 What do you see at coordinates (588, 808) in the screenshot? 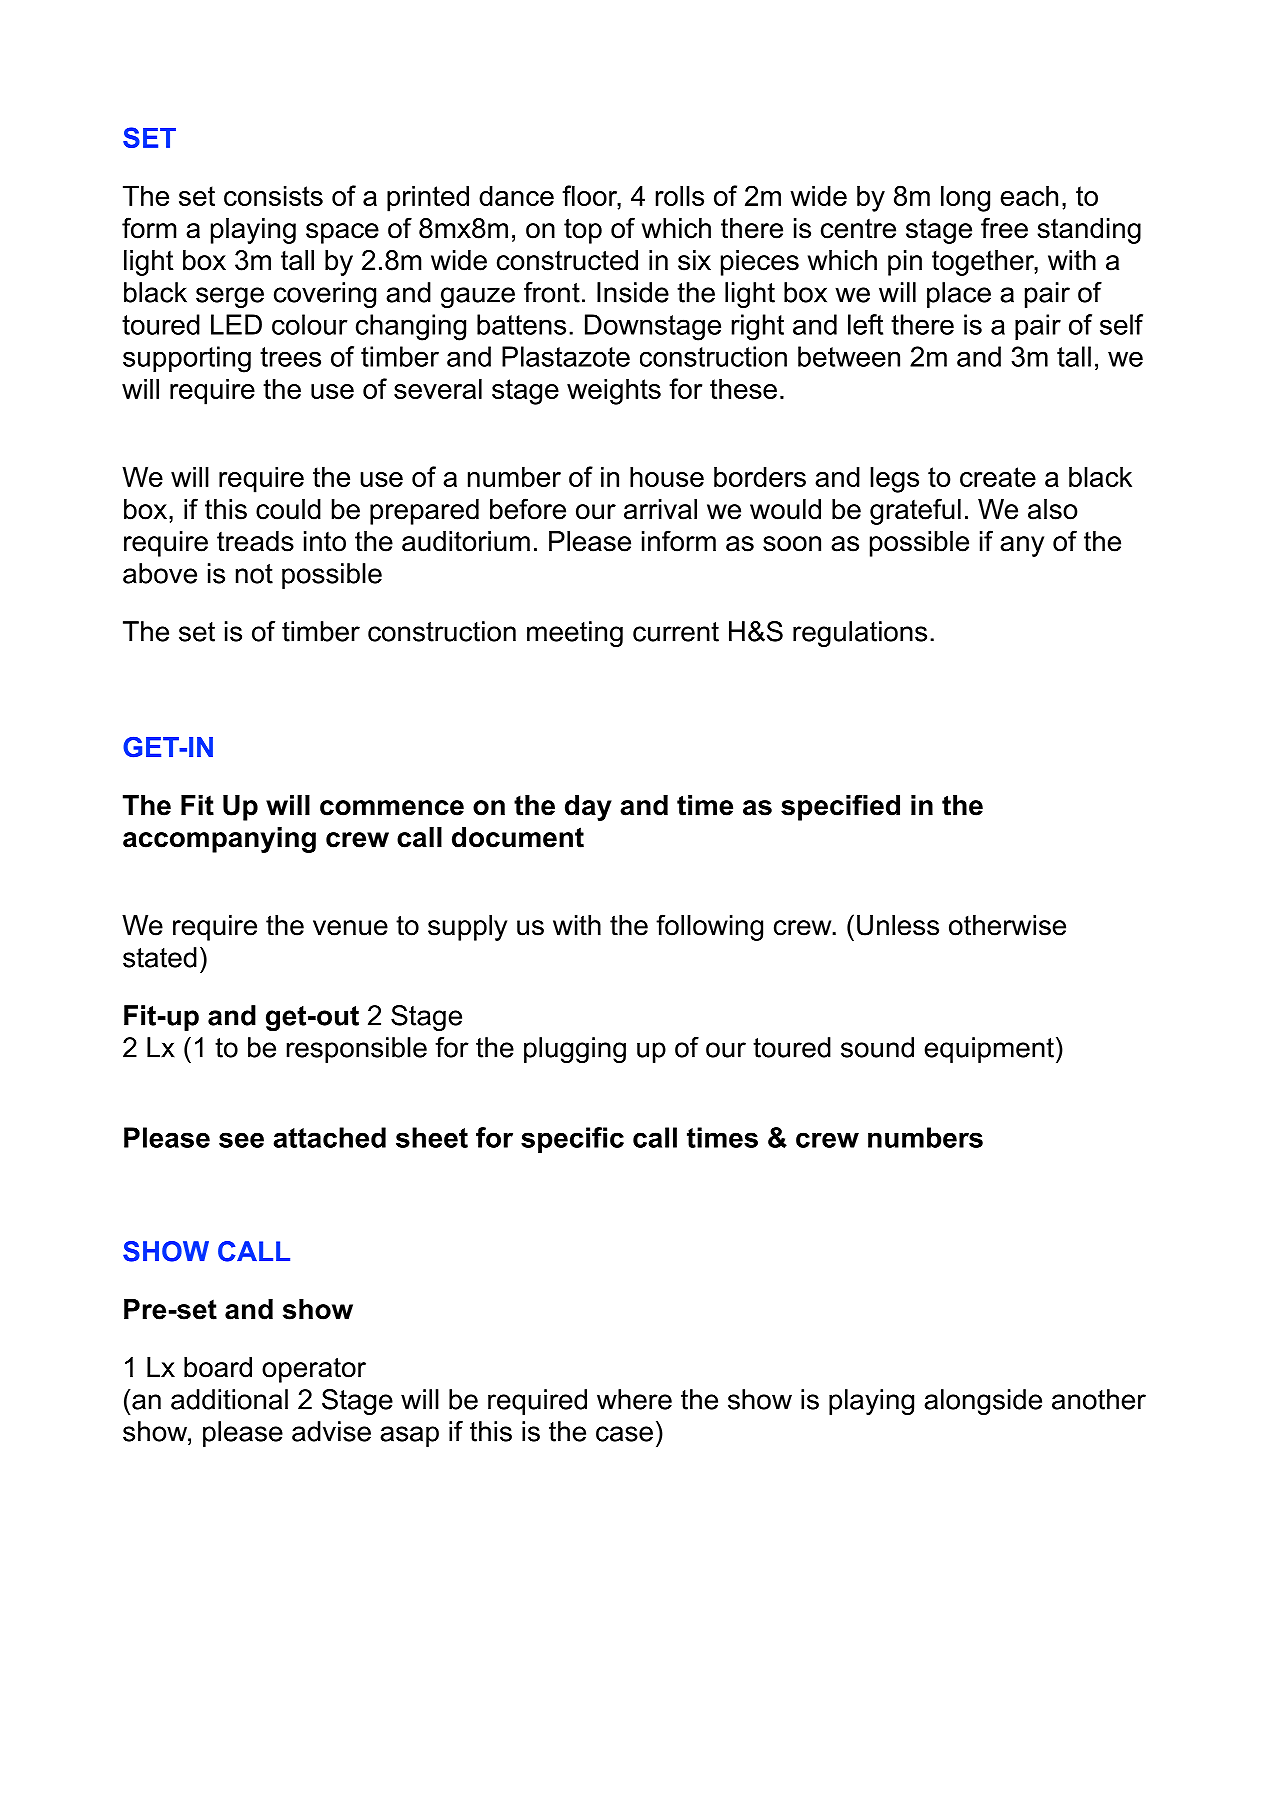
I see `day` at bounding box center [588, 808].
